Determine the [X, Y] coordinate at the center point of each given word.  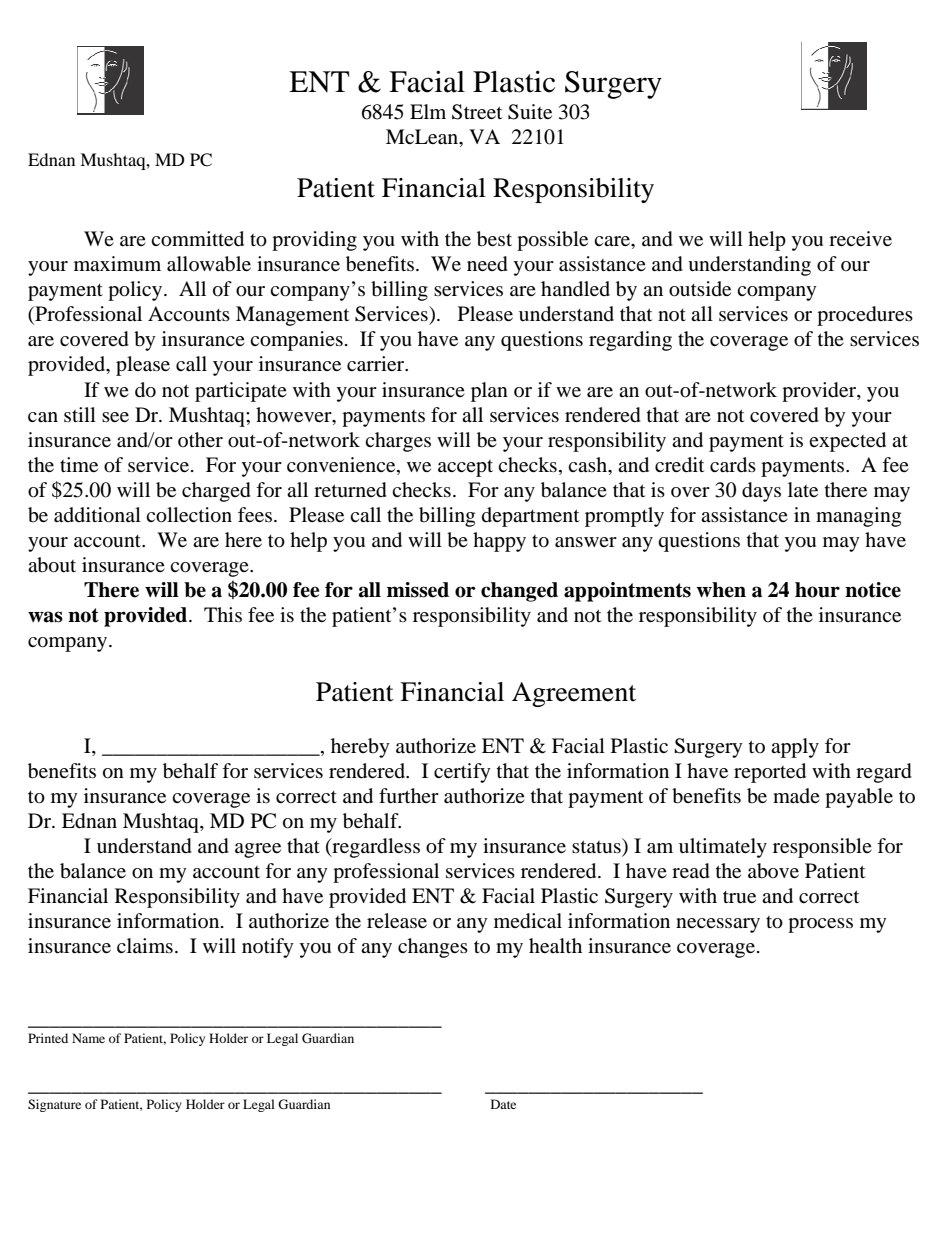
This [223, 614]
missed [418, 590]
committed [197, 239]
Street [477, 112]
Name [88, 1038]
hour [817, 590]
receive [860, 238]
